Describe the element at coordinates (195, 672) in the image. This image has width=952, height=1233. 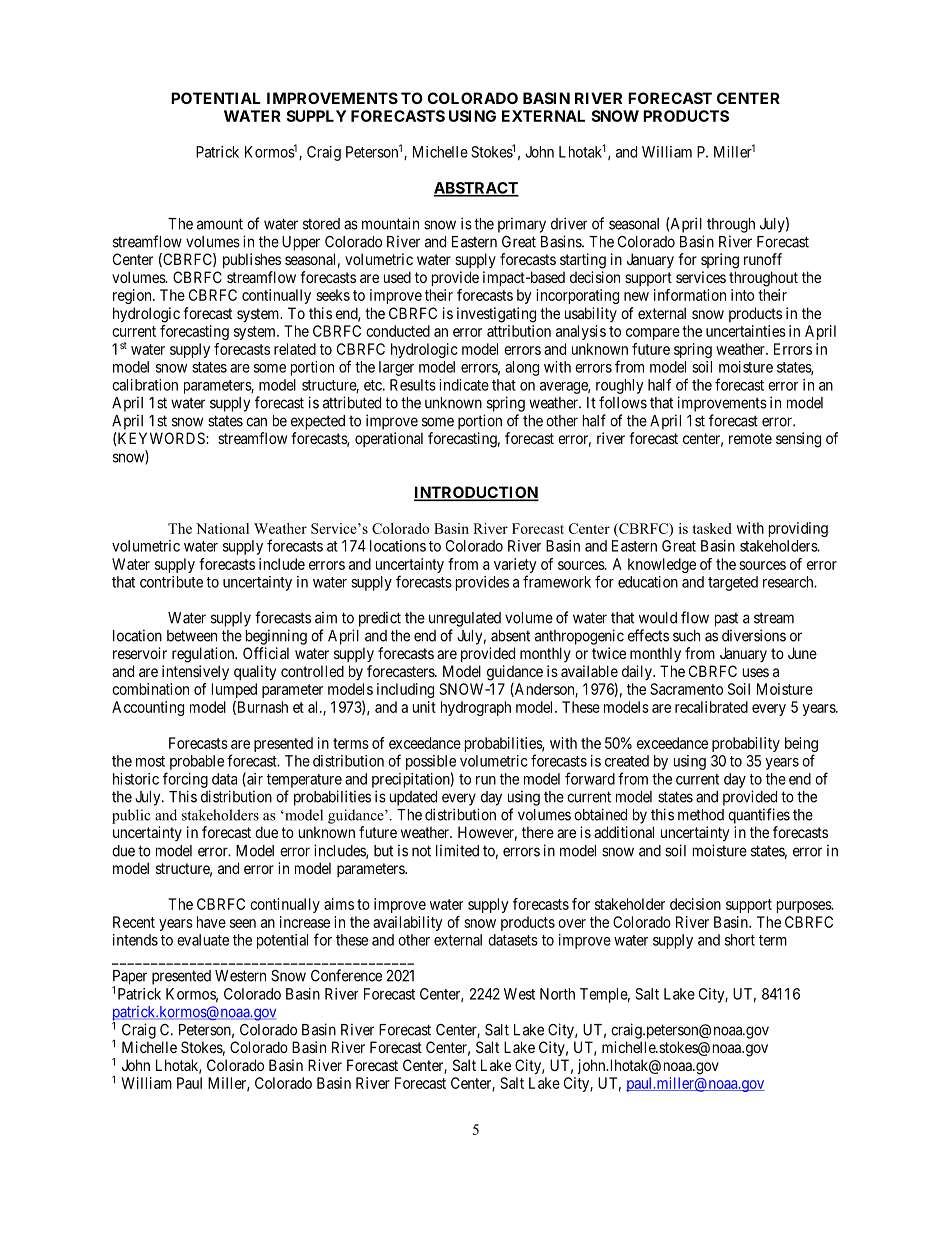
I see `intensively` at that location.
